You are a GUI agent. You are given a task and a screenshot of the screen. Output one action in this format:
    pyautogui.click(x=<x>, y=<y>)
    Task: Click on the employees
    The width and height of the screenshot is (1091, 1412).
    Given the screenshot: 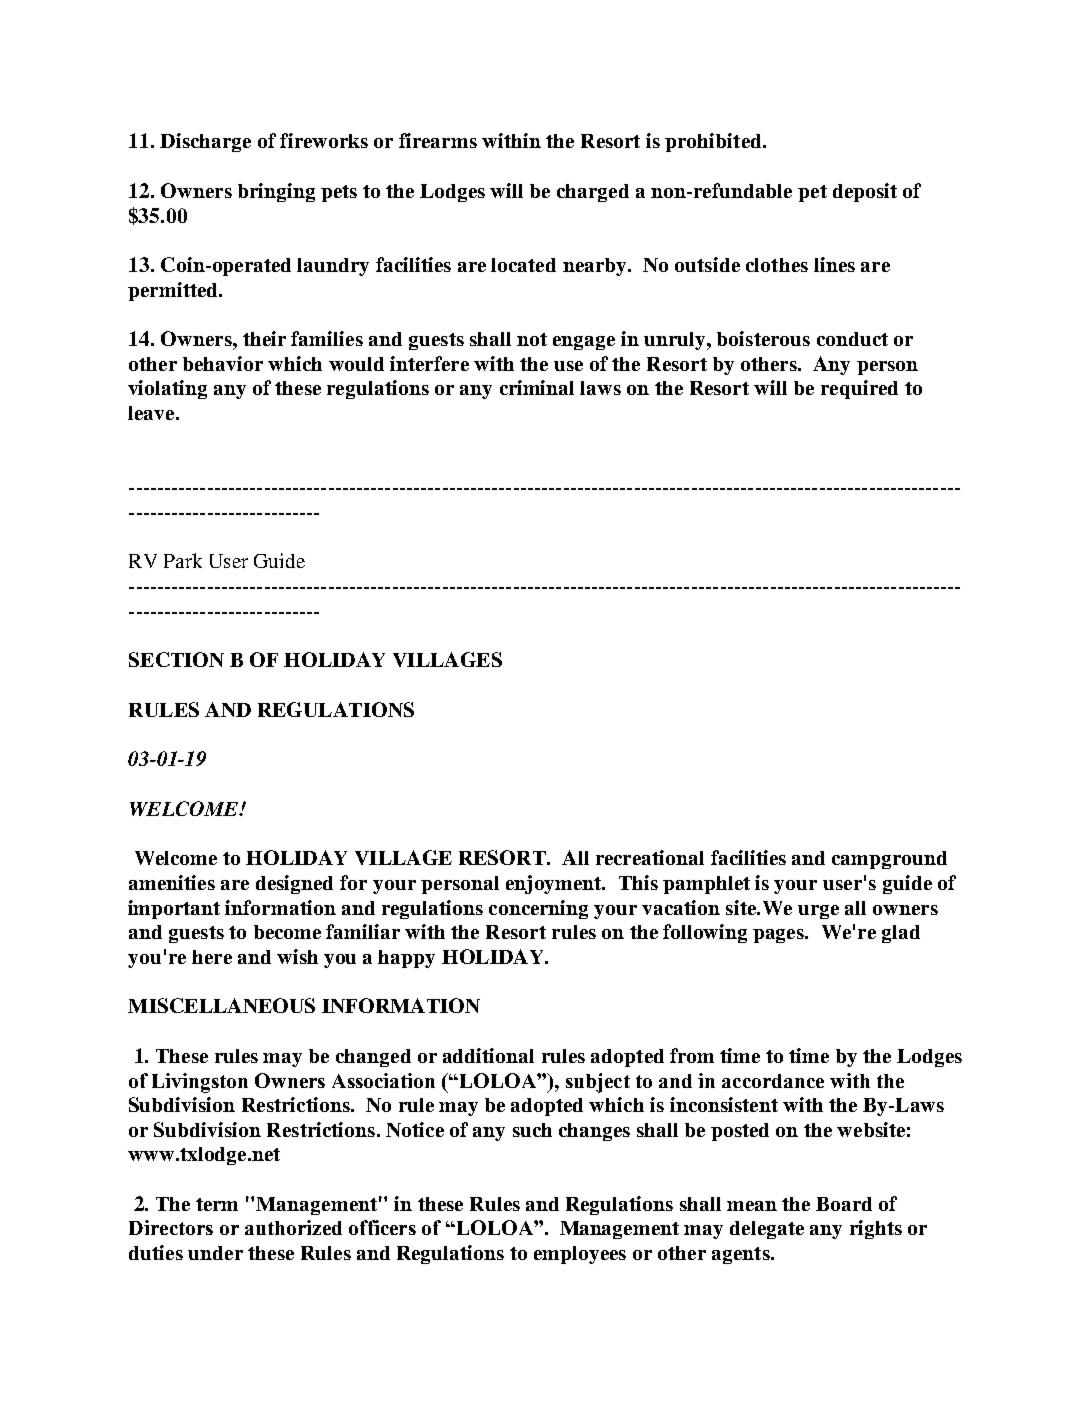 What is the action you would take?
    pyautogui.click(x=580, y=1255)
